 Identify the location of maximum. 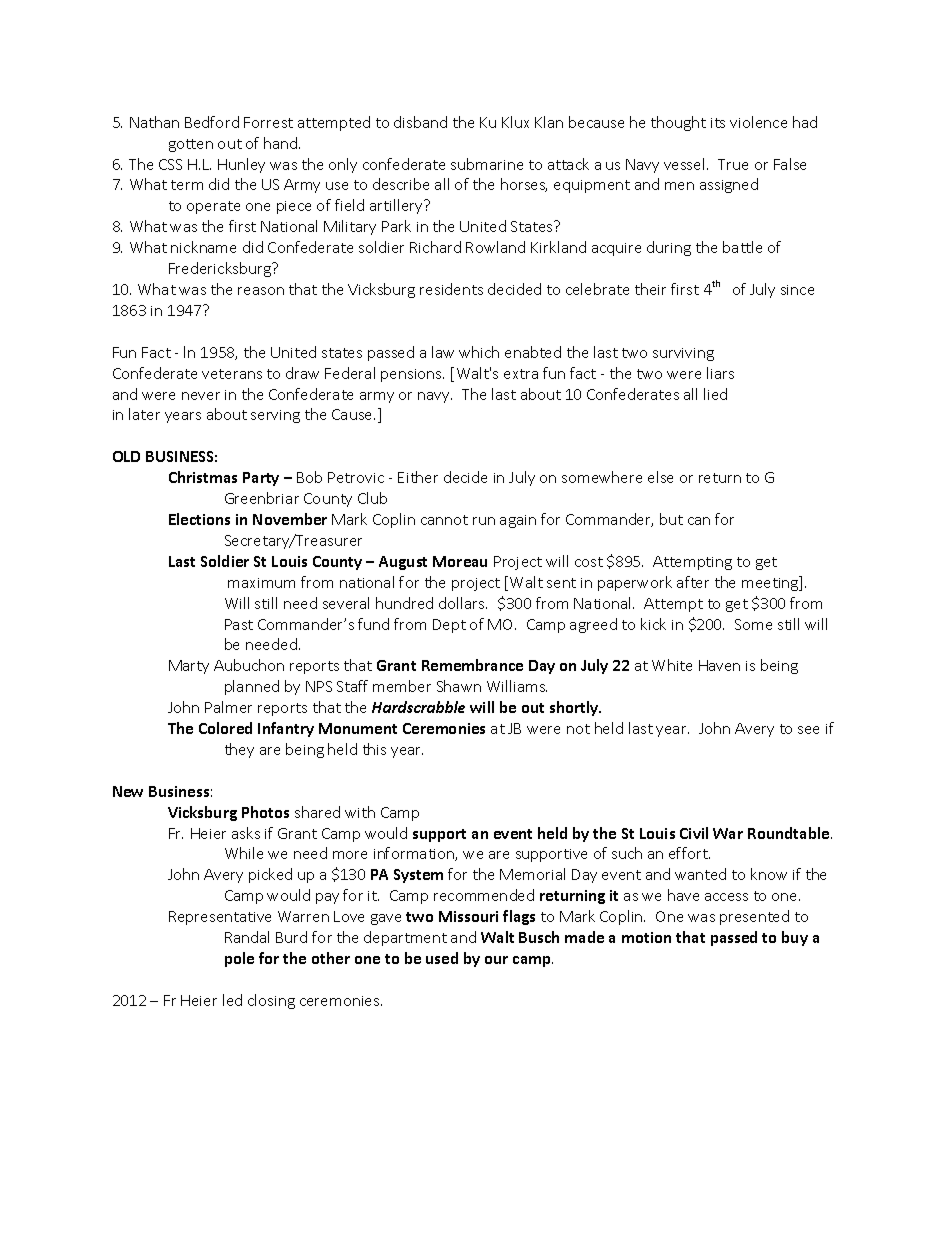
(261, 583).
